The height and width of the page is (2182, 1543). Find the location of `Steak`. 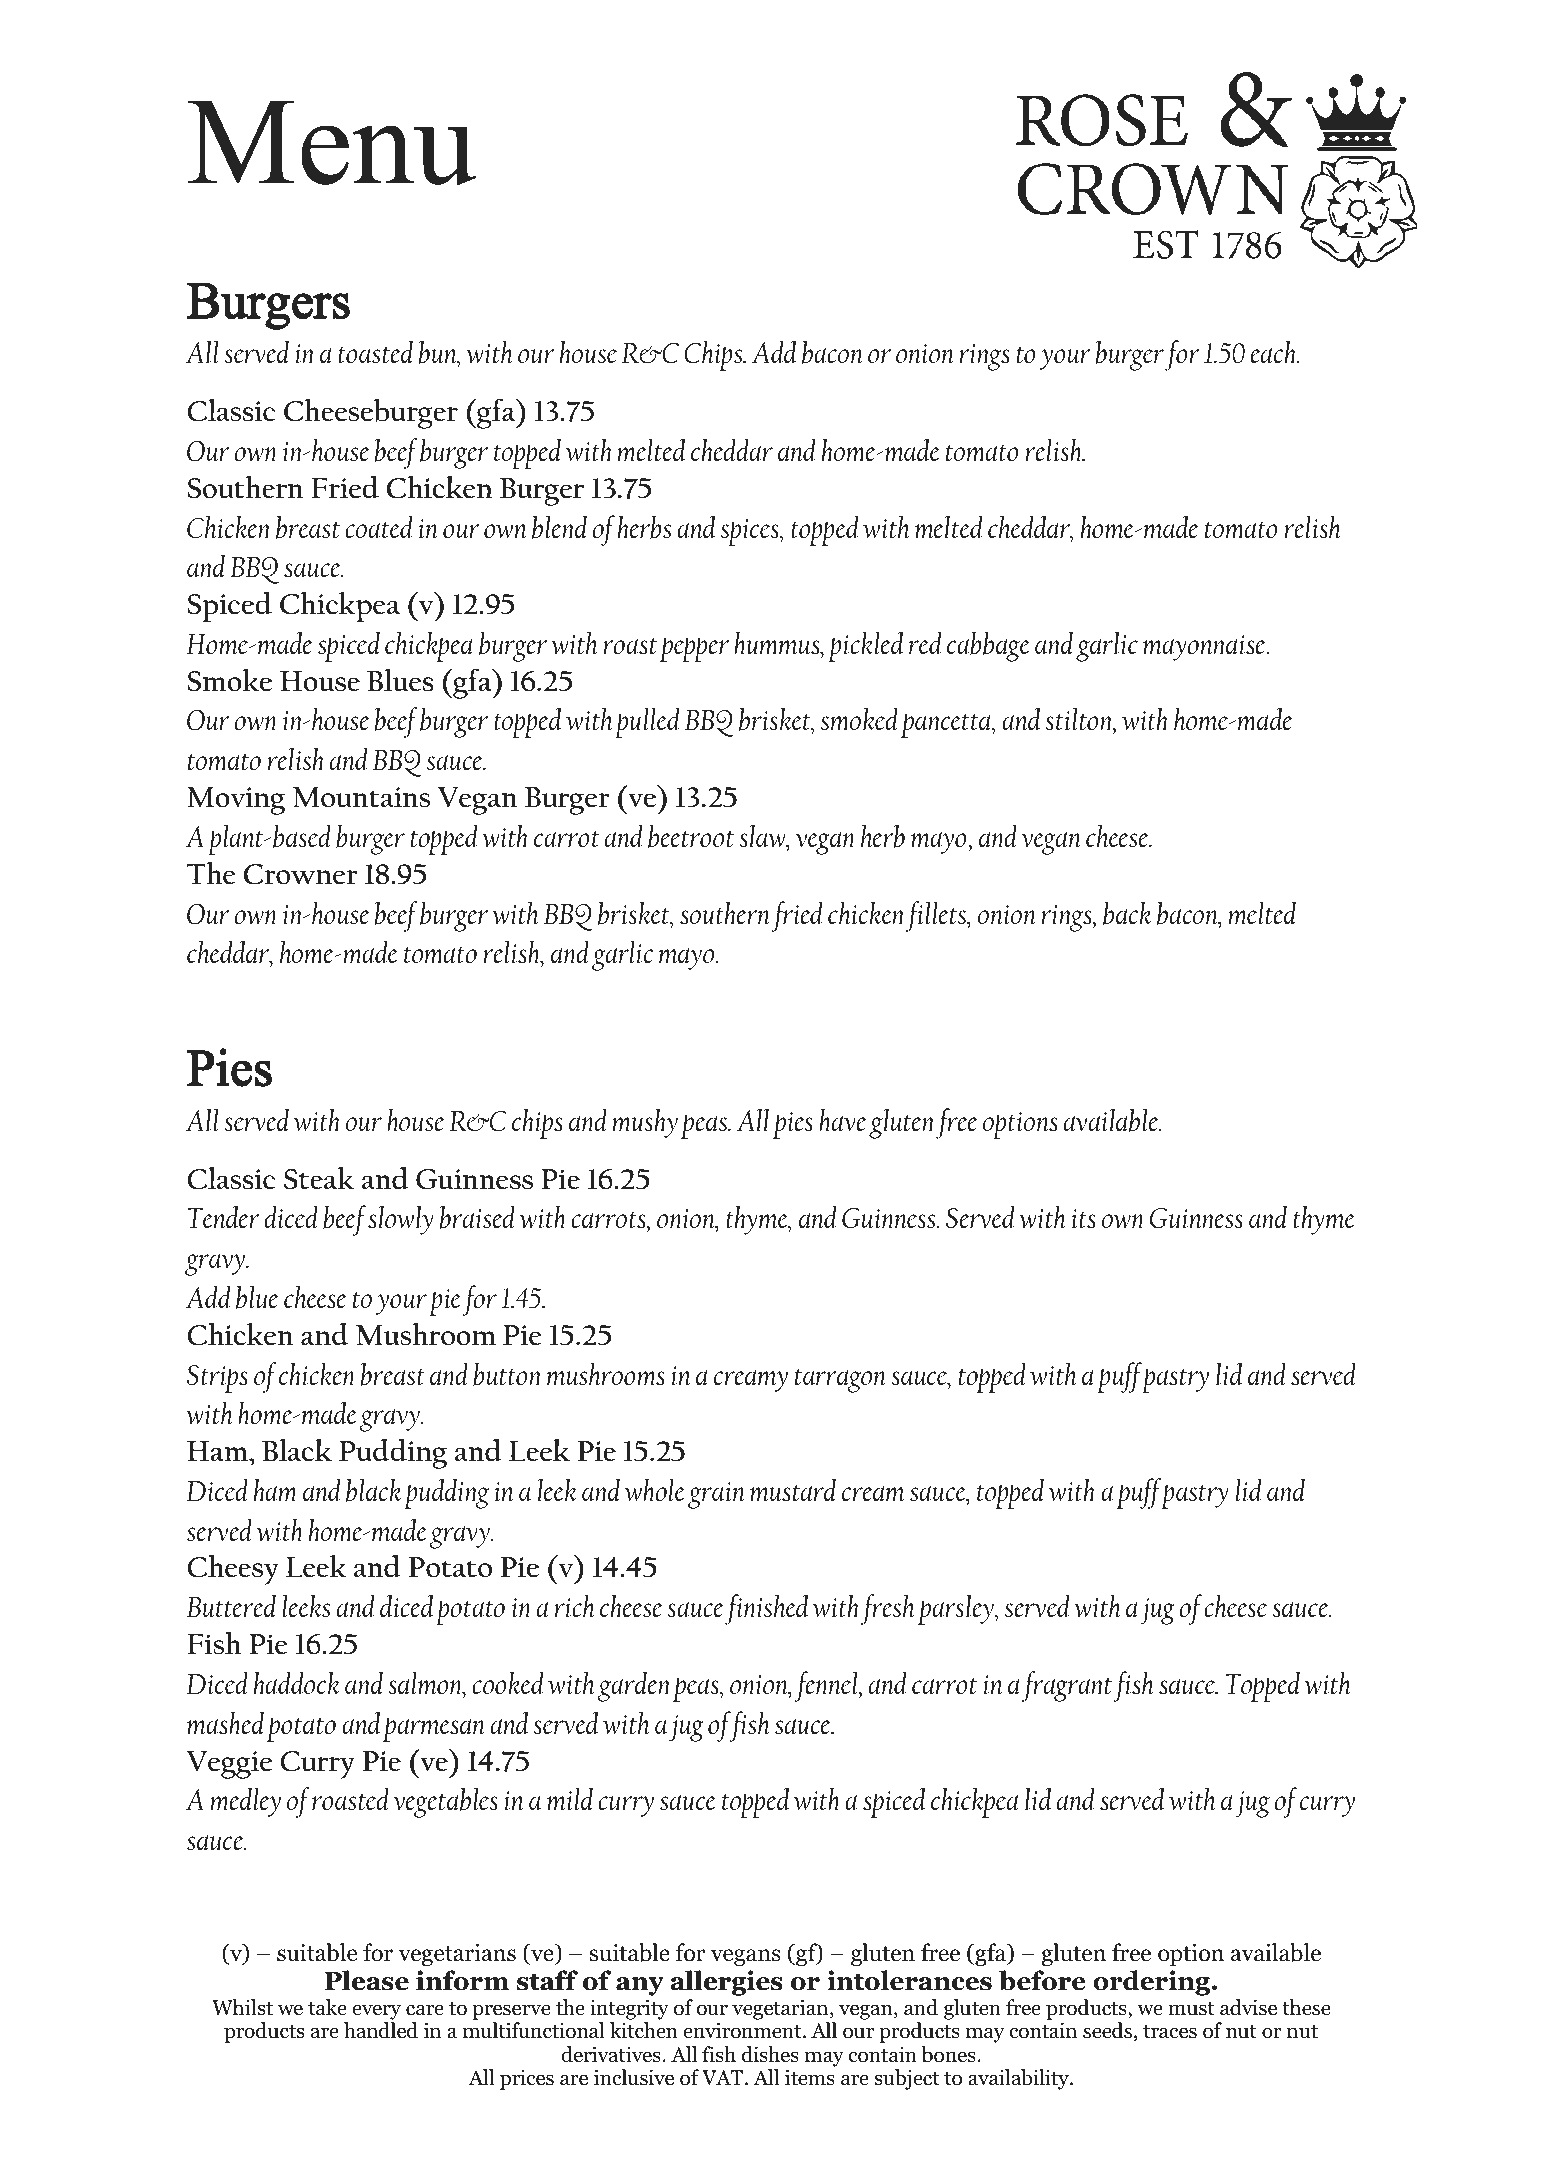

Steak is located at coordinates (319, 1178).
